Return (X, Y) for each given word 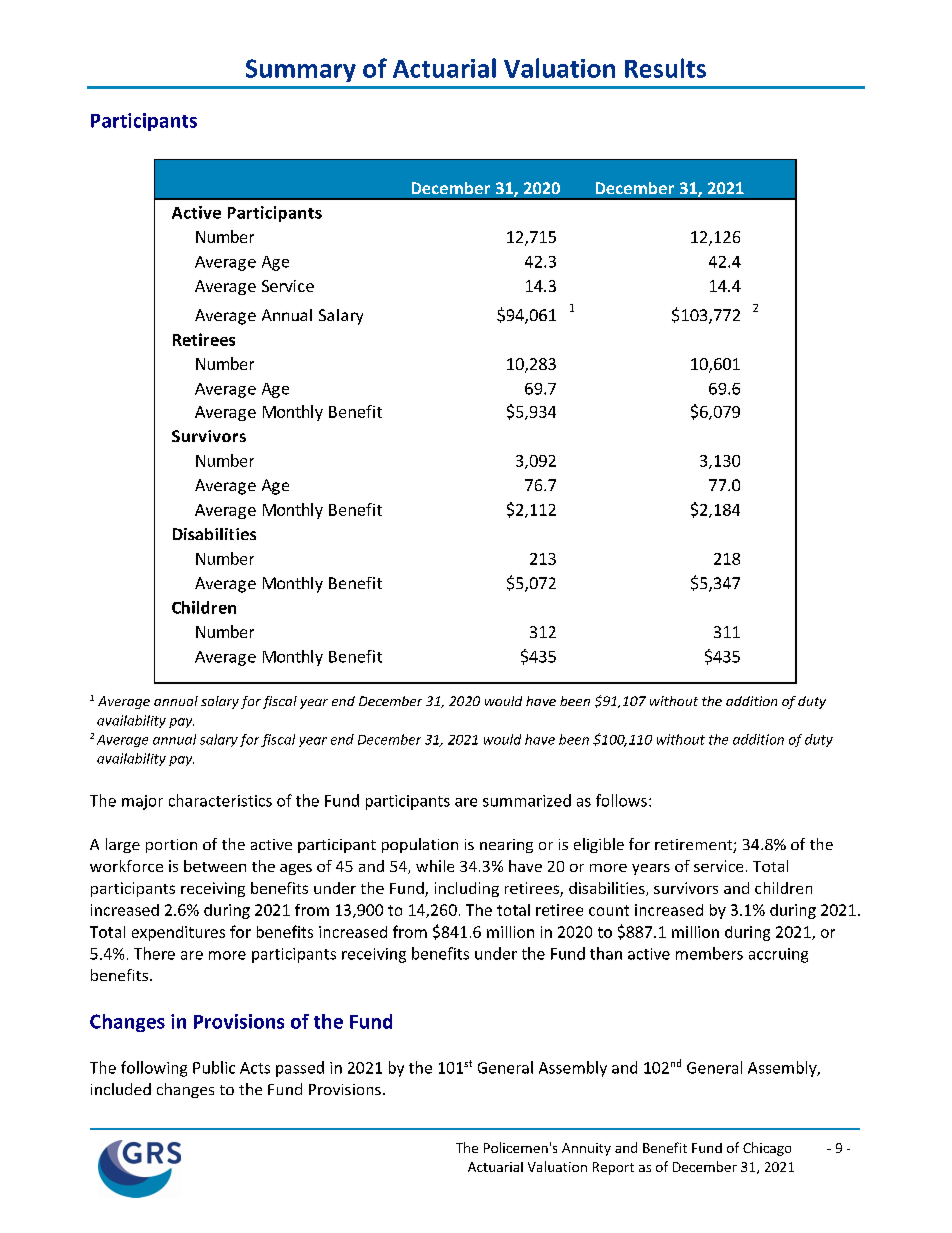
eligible (599, 845)
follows (621, 800)
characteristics (220, 800)
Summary (301, 70)
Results (665, 68)
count (609, 910)
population (420, 845)
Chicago (767, 1149)
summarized (527, 800)
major (142, 802)
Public (214, 1067)
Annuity (586, 1149)
